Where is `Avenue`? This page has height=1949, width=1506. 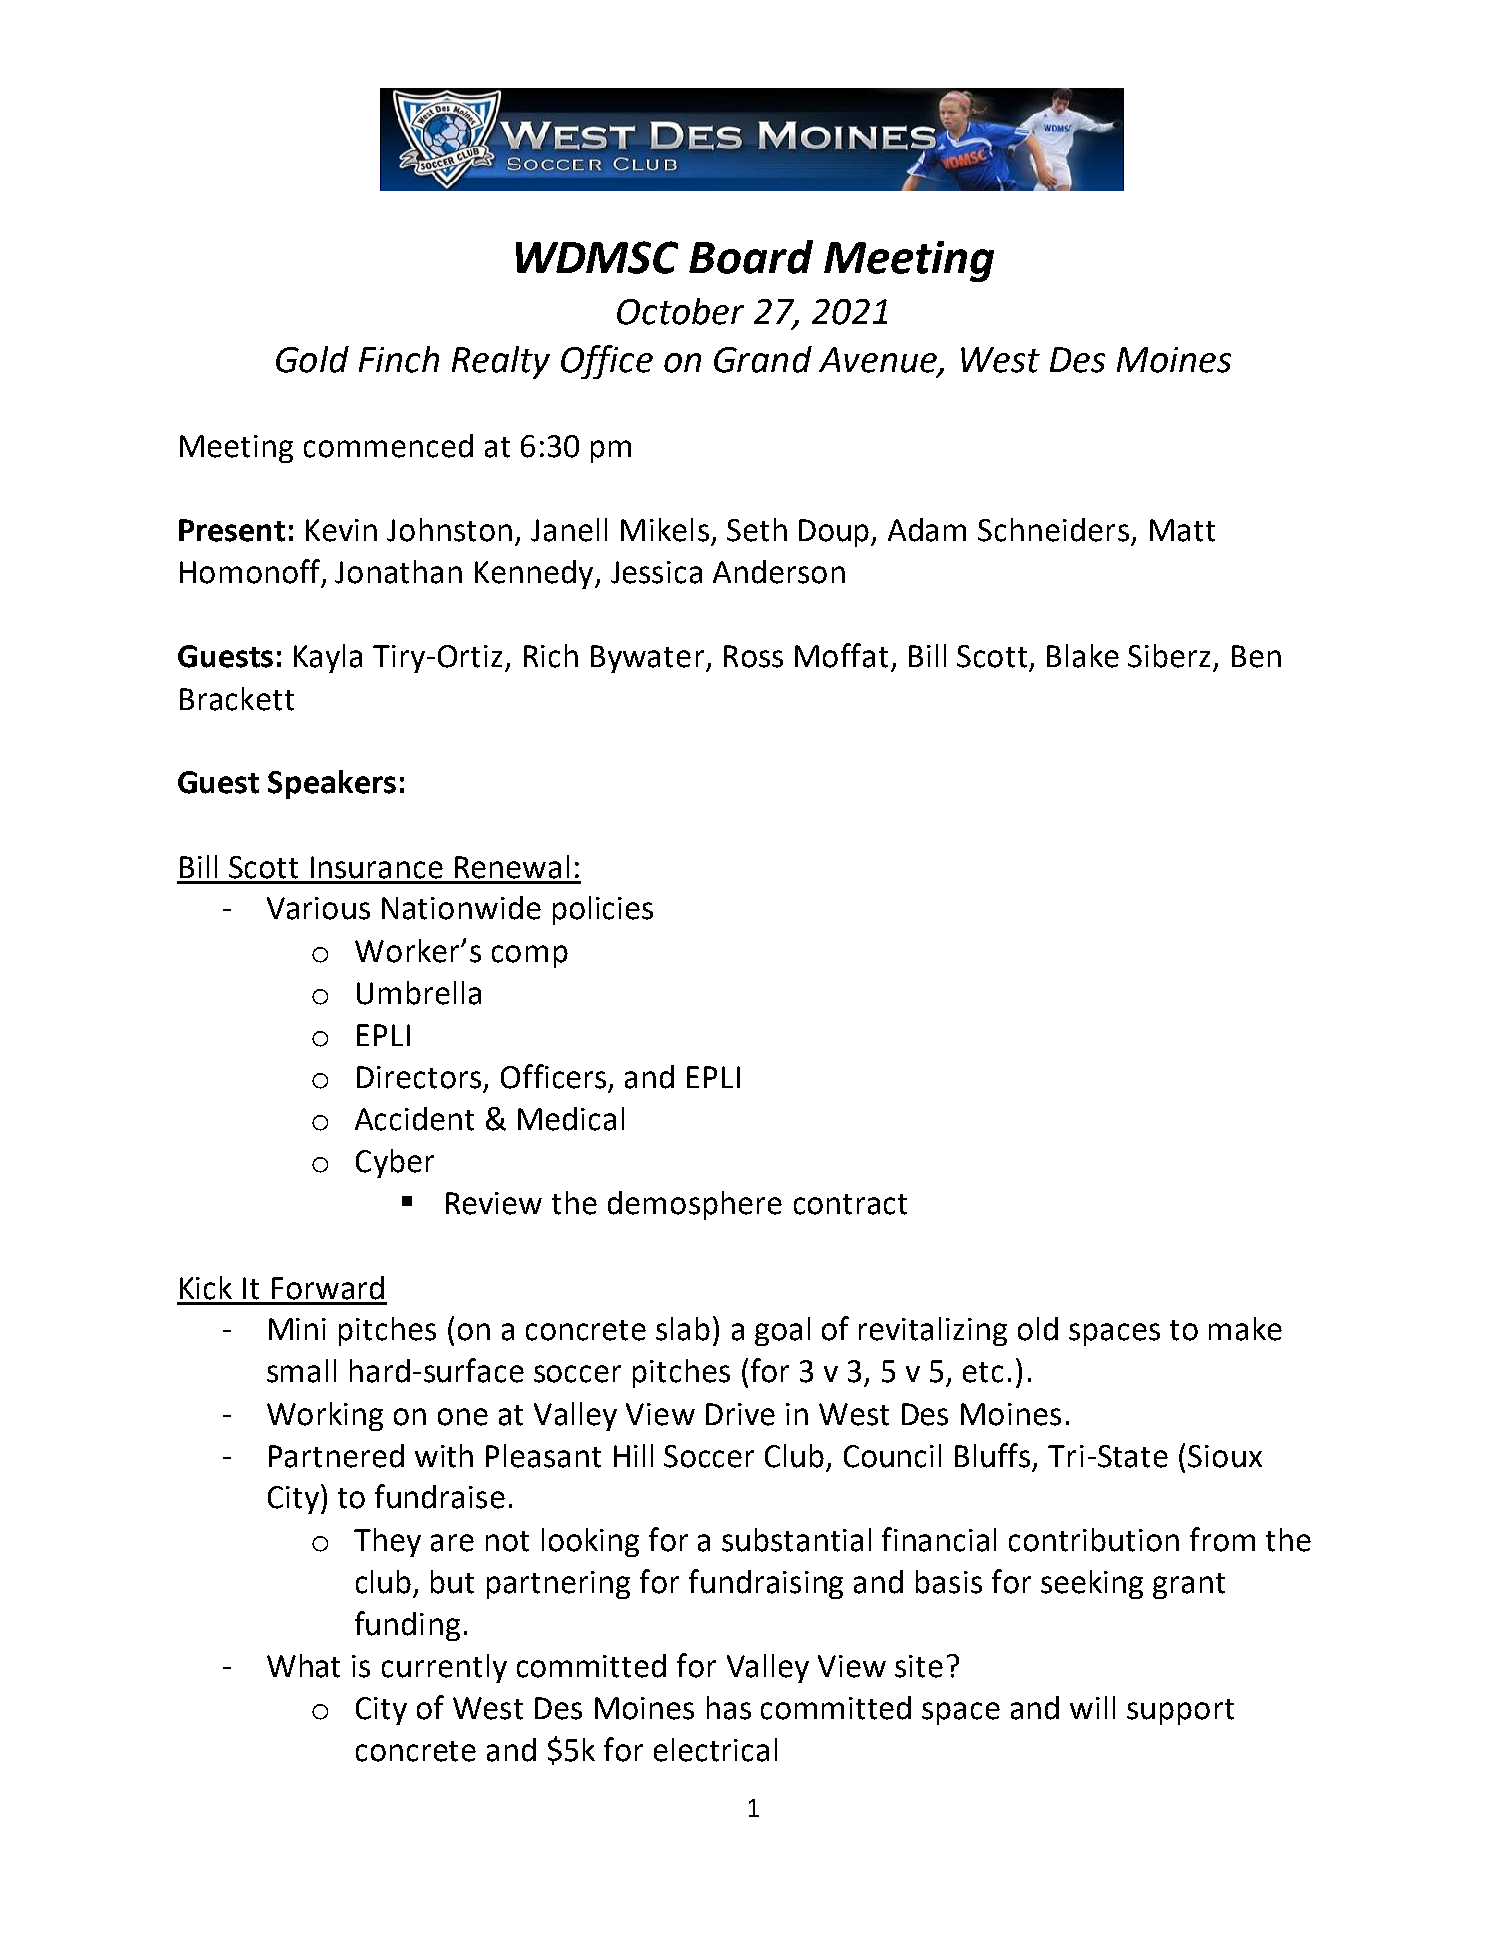
Avenue is located at coordinates (879, 360).
